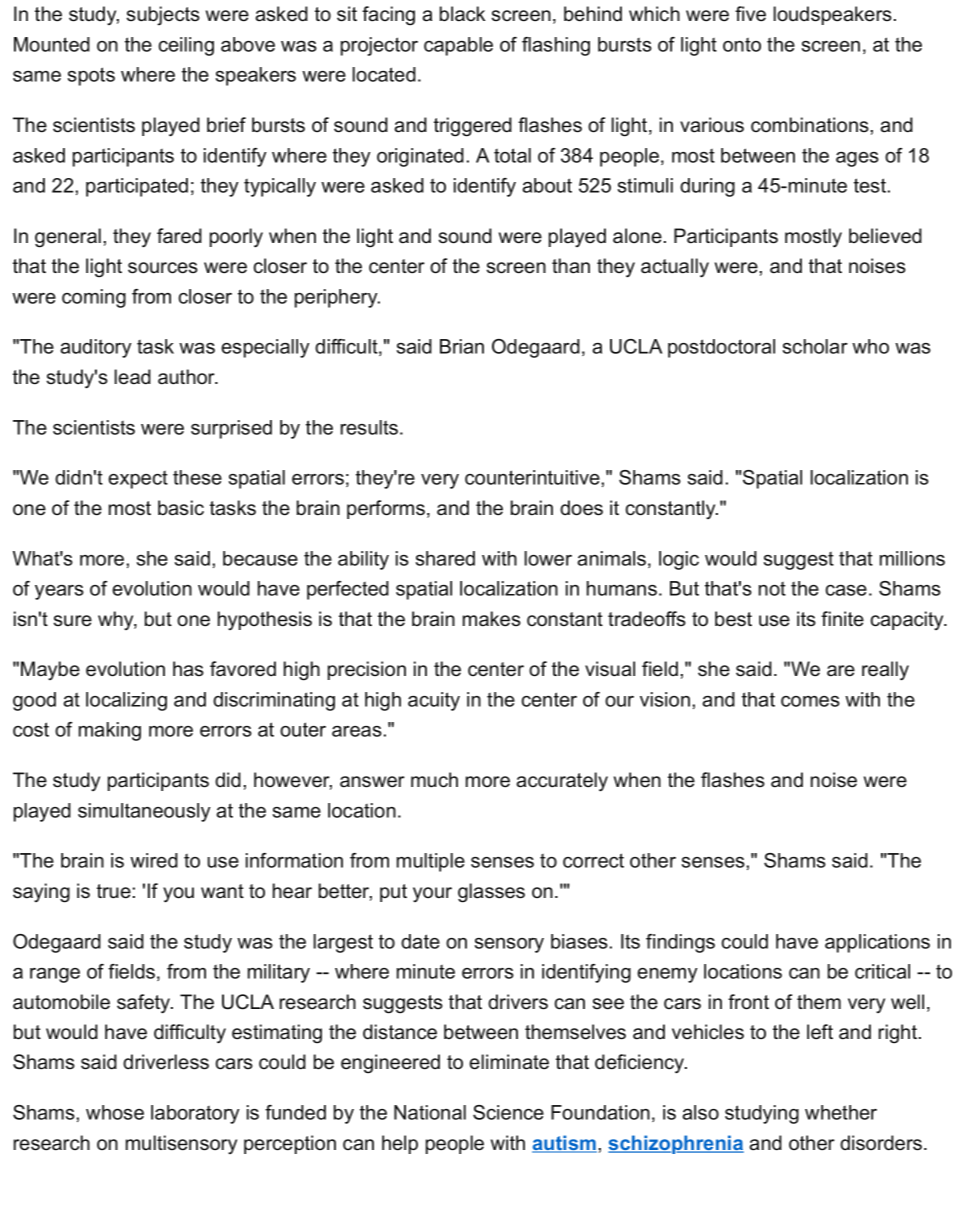  I want to click on Brian, so click(462, 346).
